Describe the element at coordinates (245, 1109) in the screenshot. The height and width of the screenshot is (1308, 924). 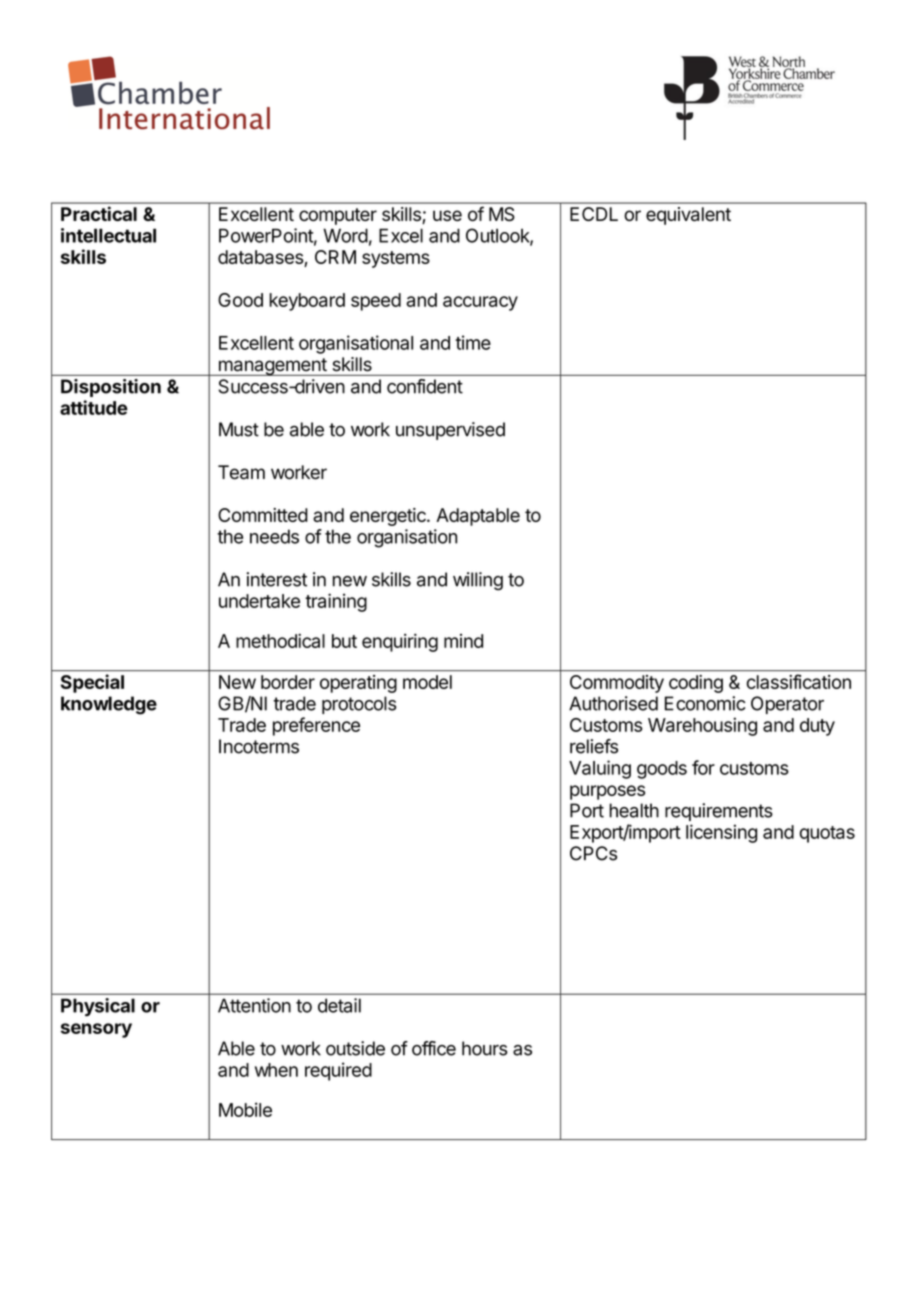
I see `Mobile` at that location.
